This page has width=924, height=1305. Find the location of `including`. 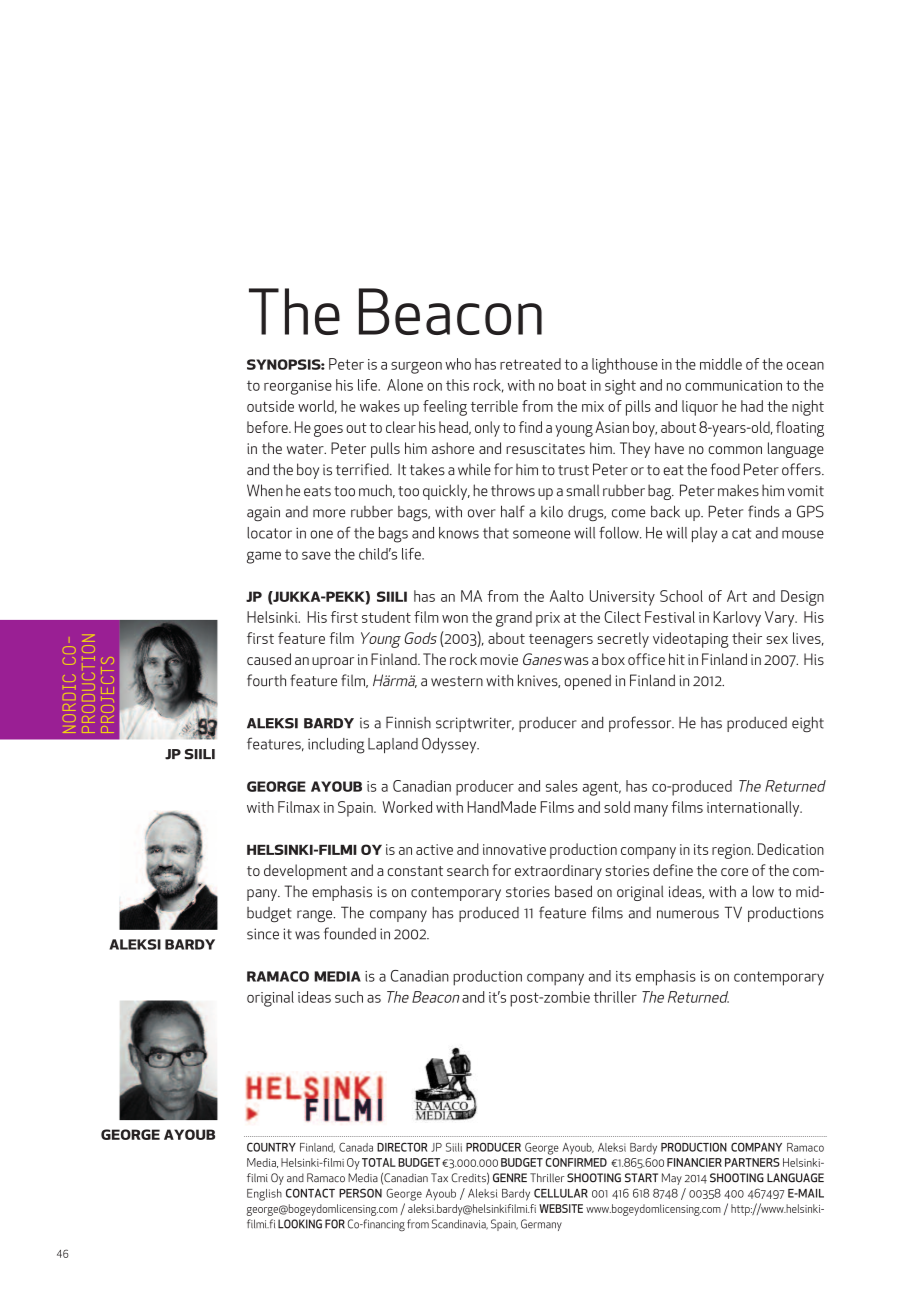

including is located at coordinates (336, 746).
